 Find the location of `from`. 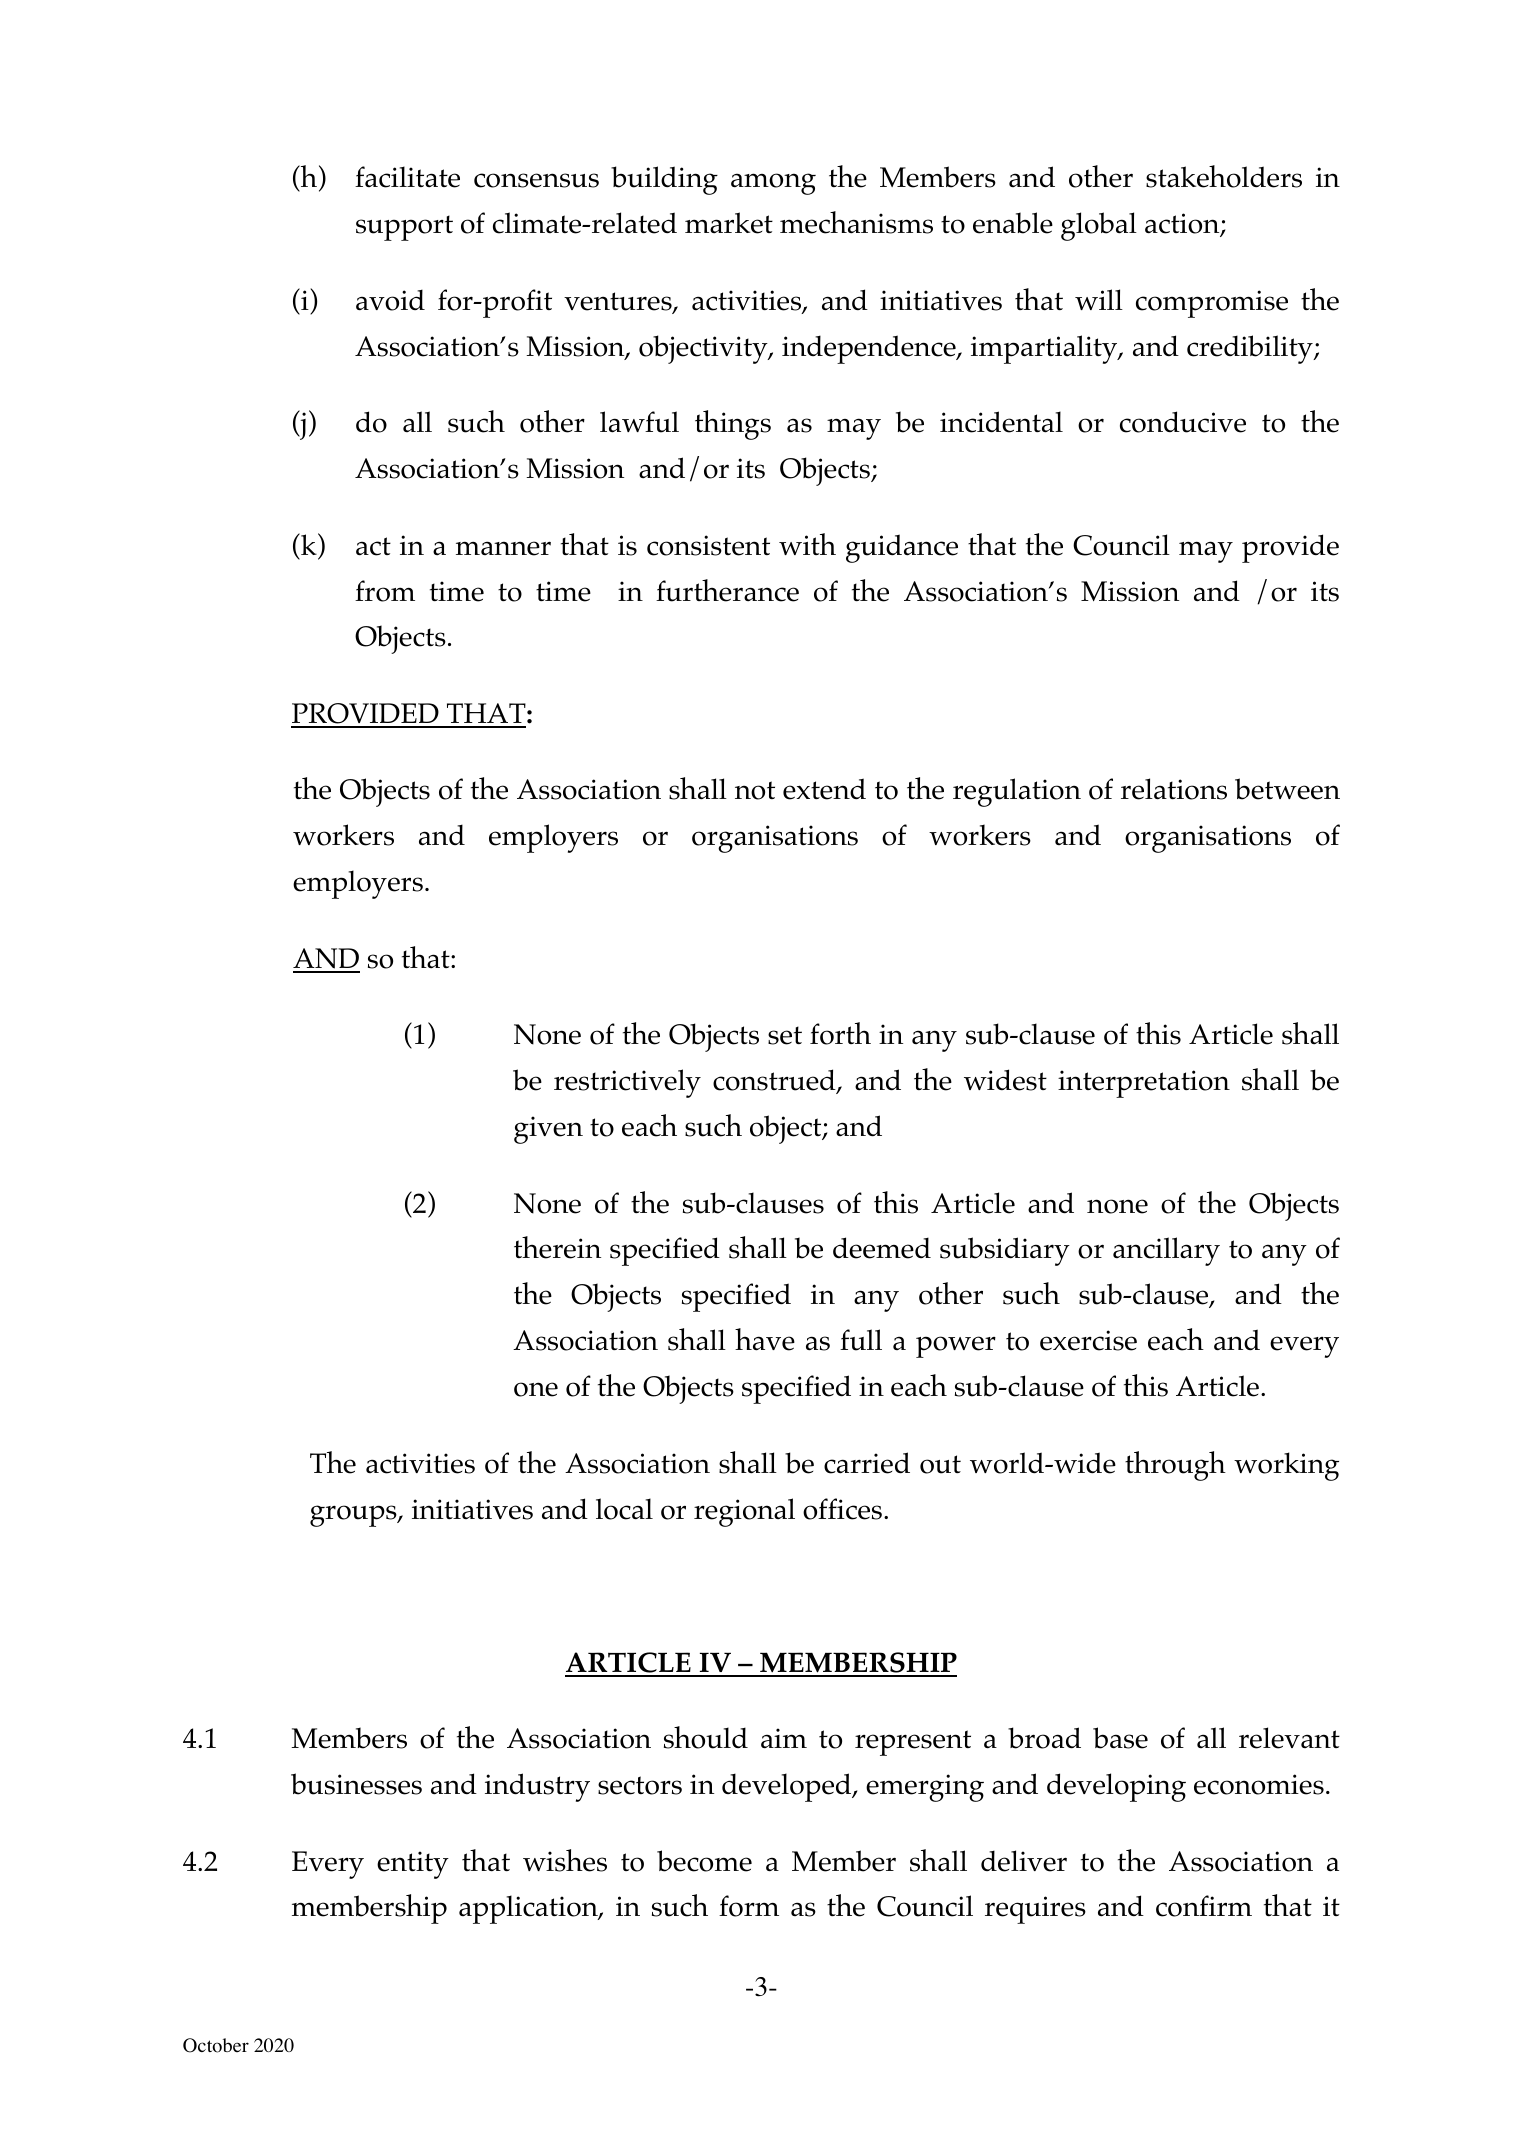

from is located at coordinates (385, 591).
